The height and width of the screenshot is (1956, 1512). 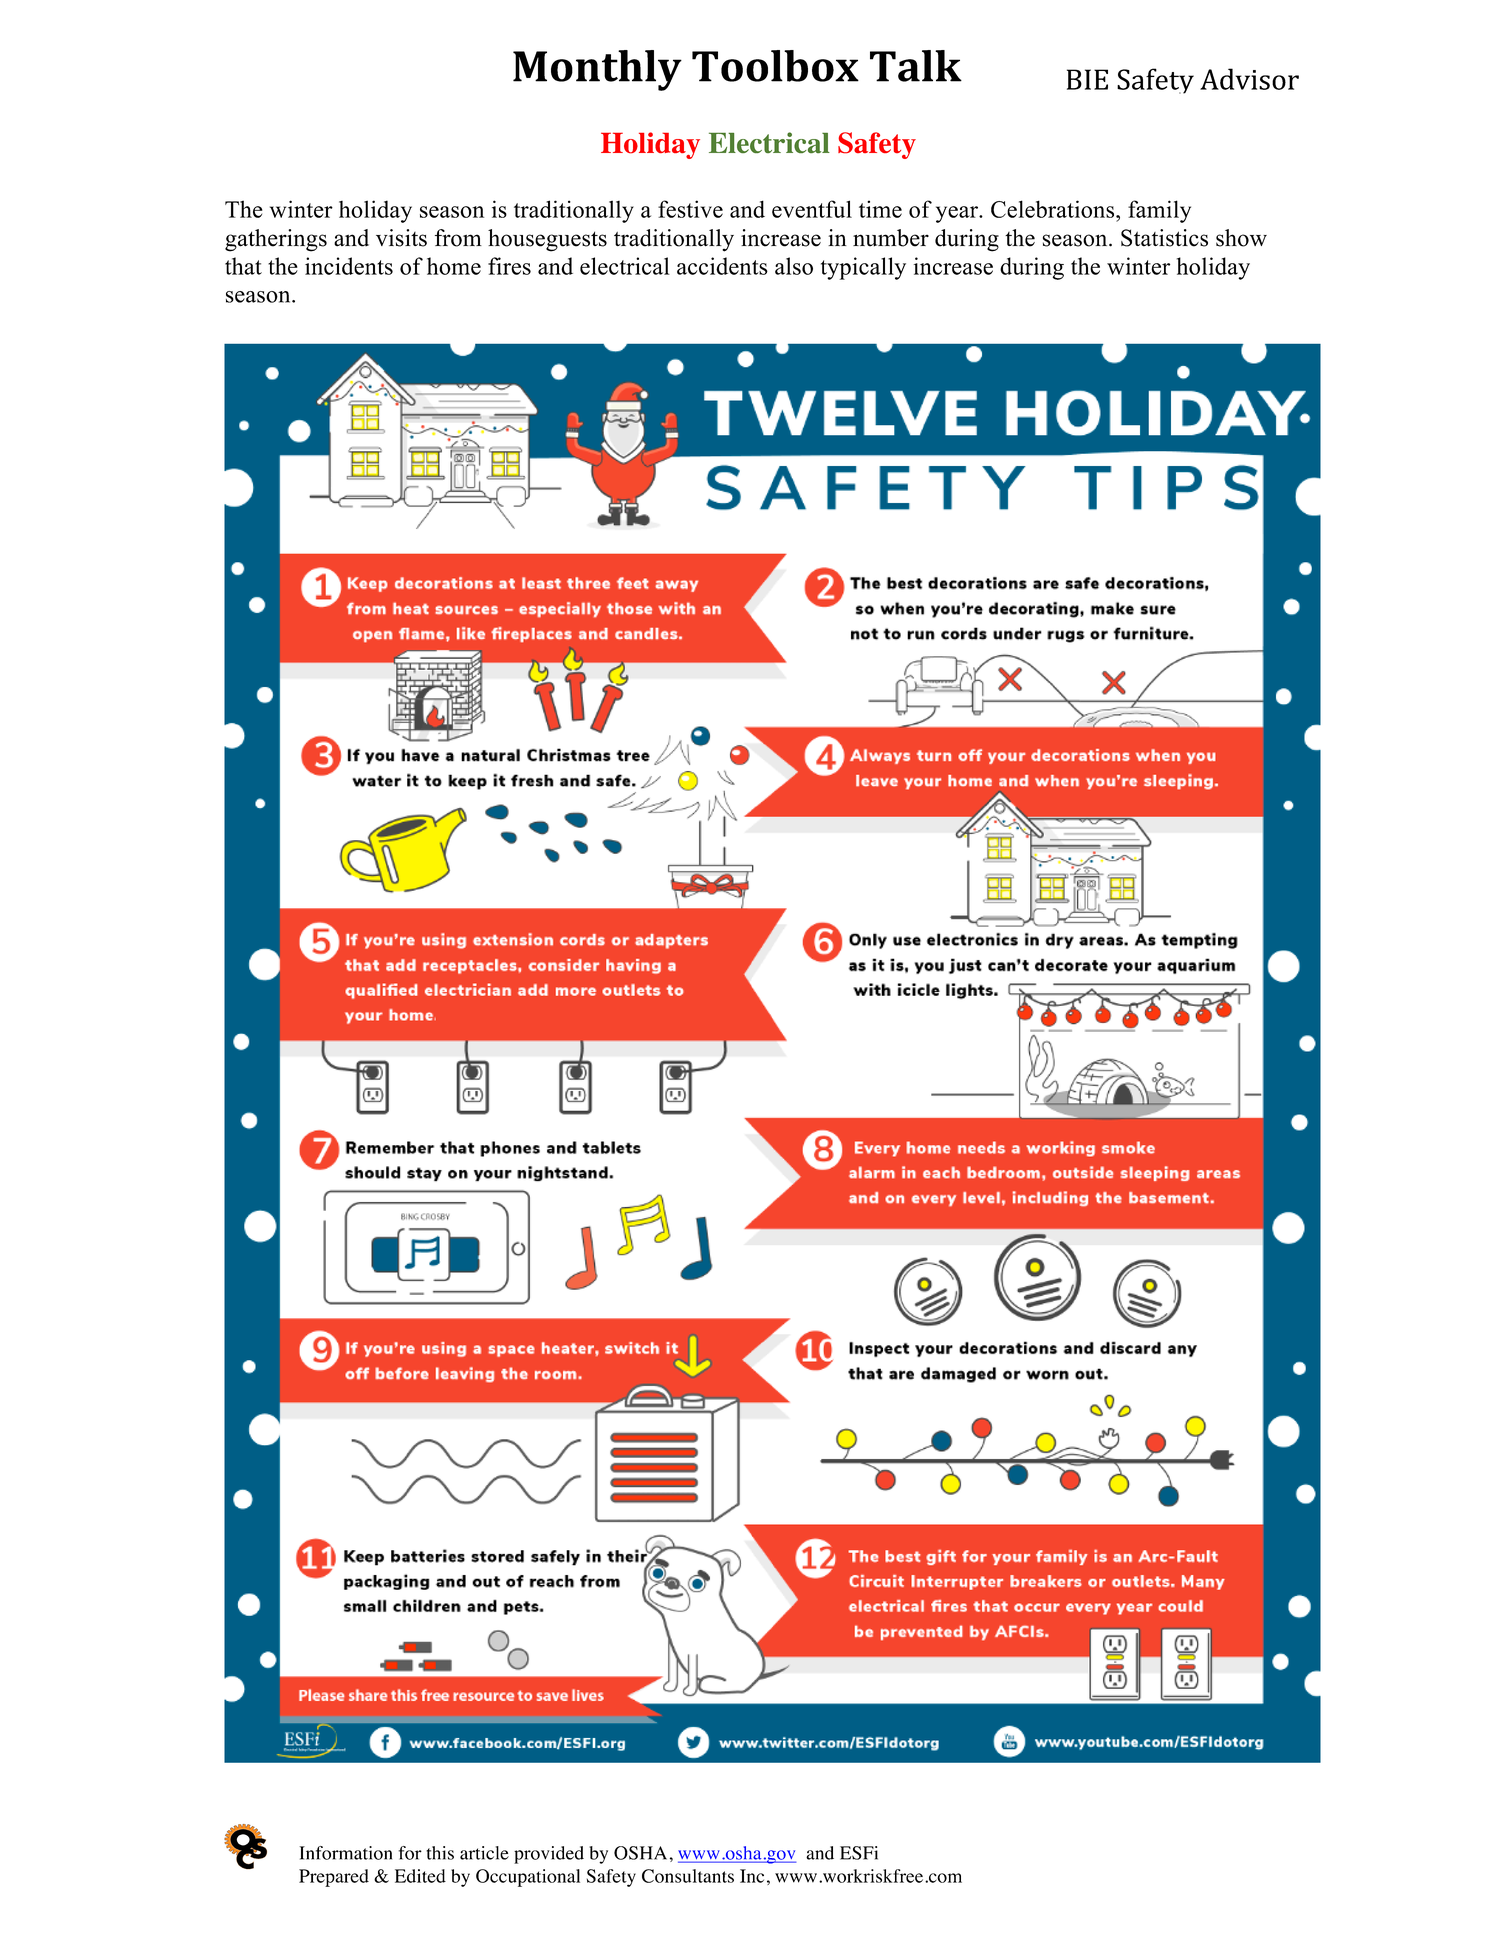 What do you see at coordinates (794, 266) in the screenshot?
I see `also` at bounding box center [794, 266].
